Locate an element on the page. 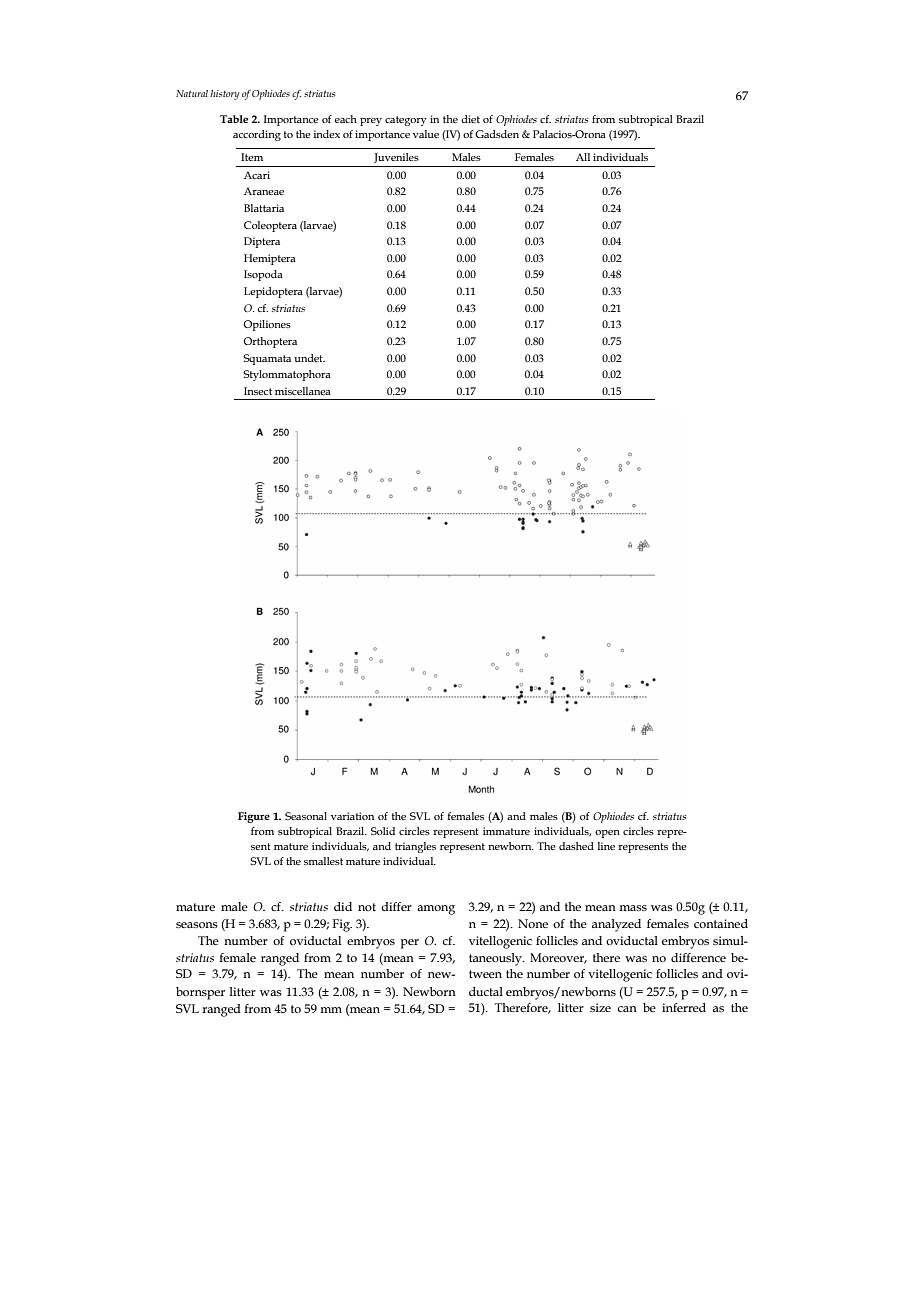  Squamata is located at coordinates (267, 359).
